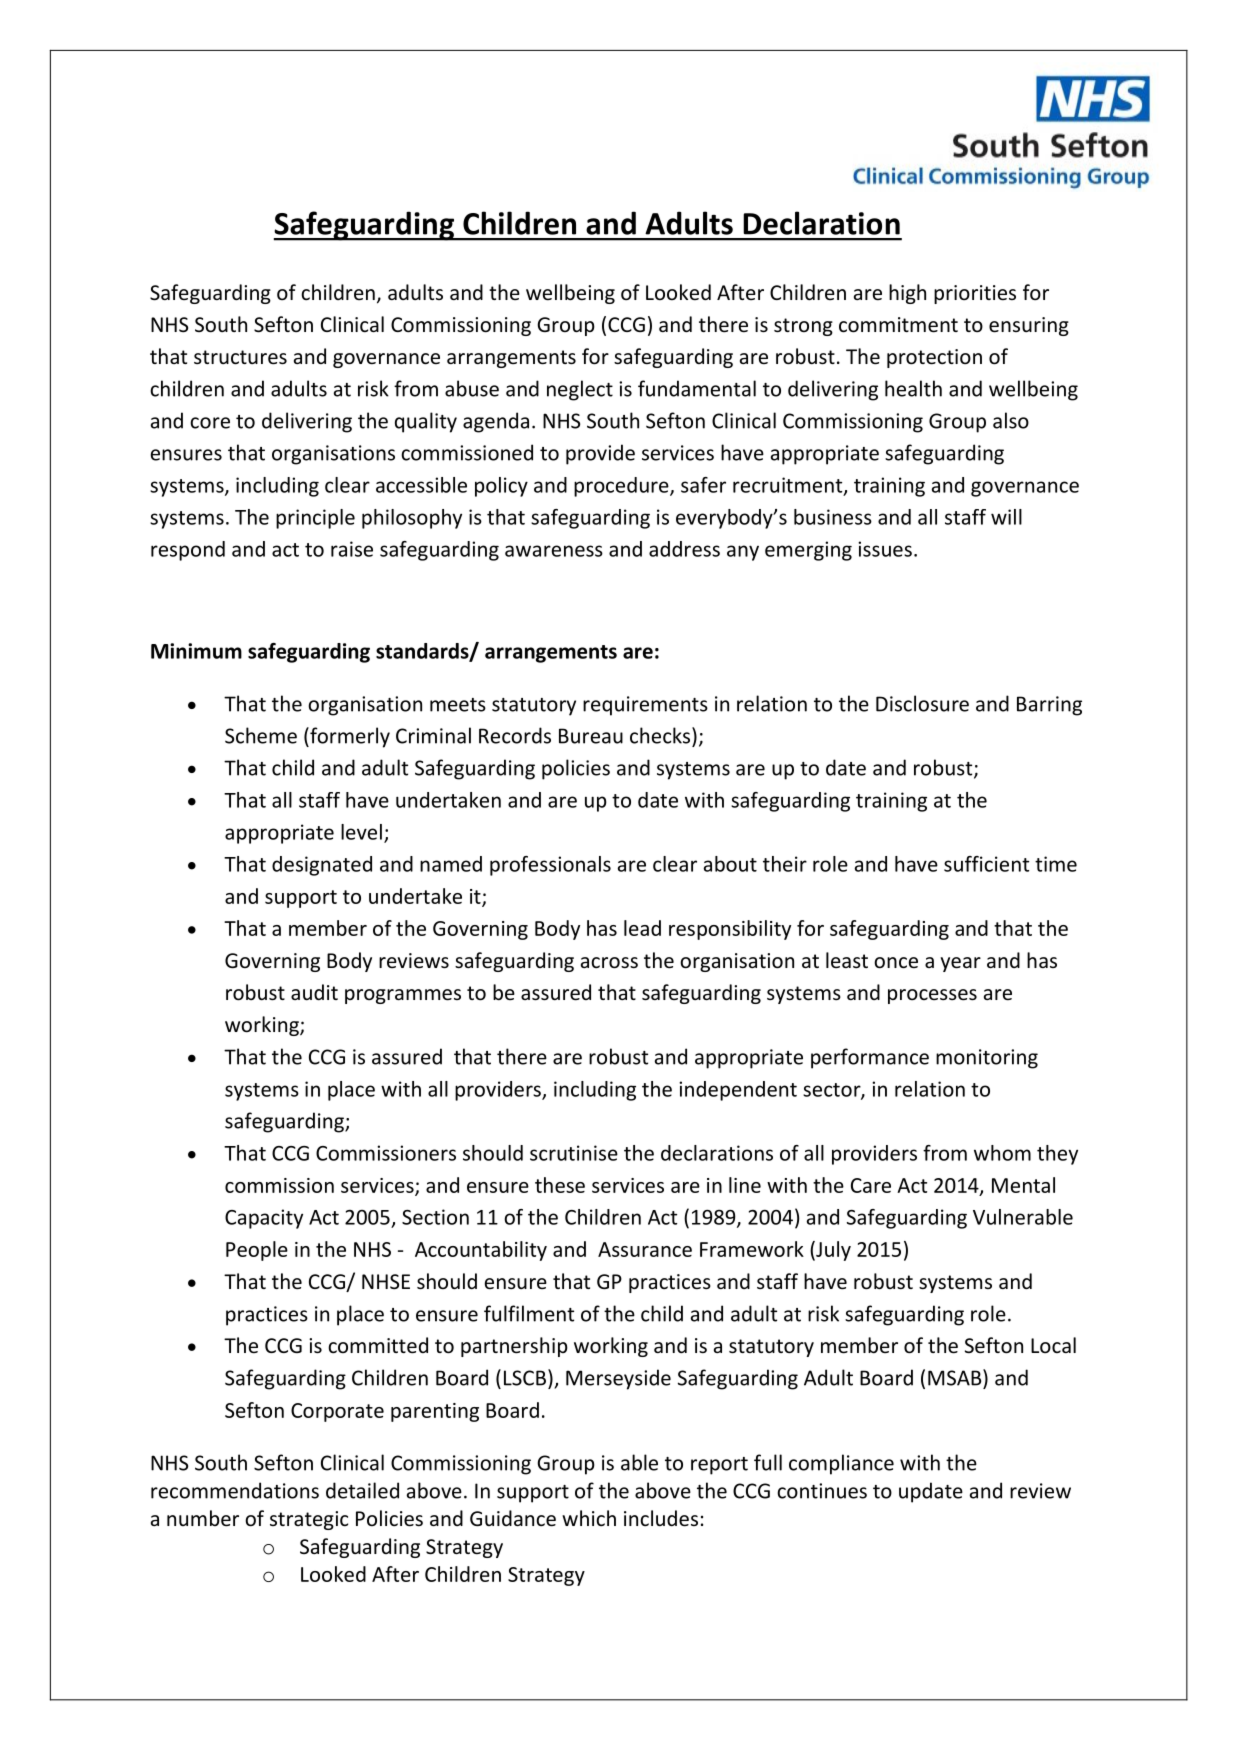 The width and height of the page is (1237, 1750). I want to click on Disclosure, so click(922, 703).
